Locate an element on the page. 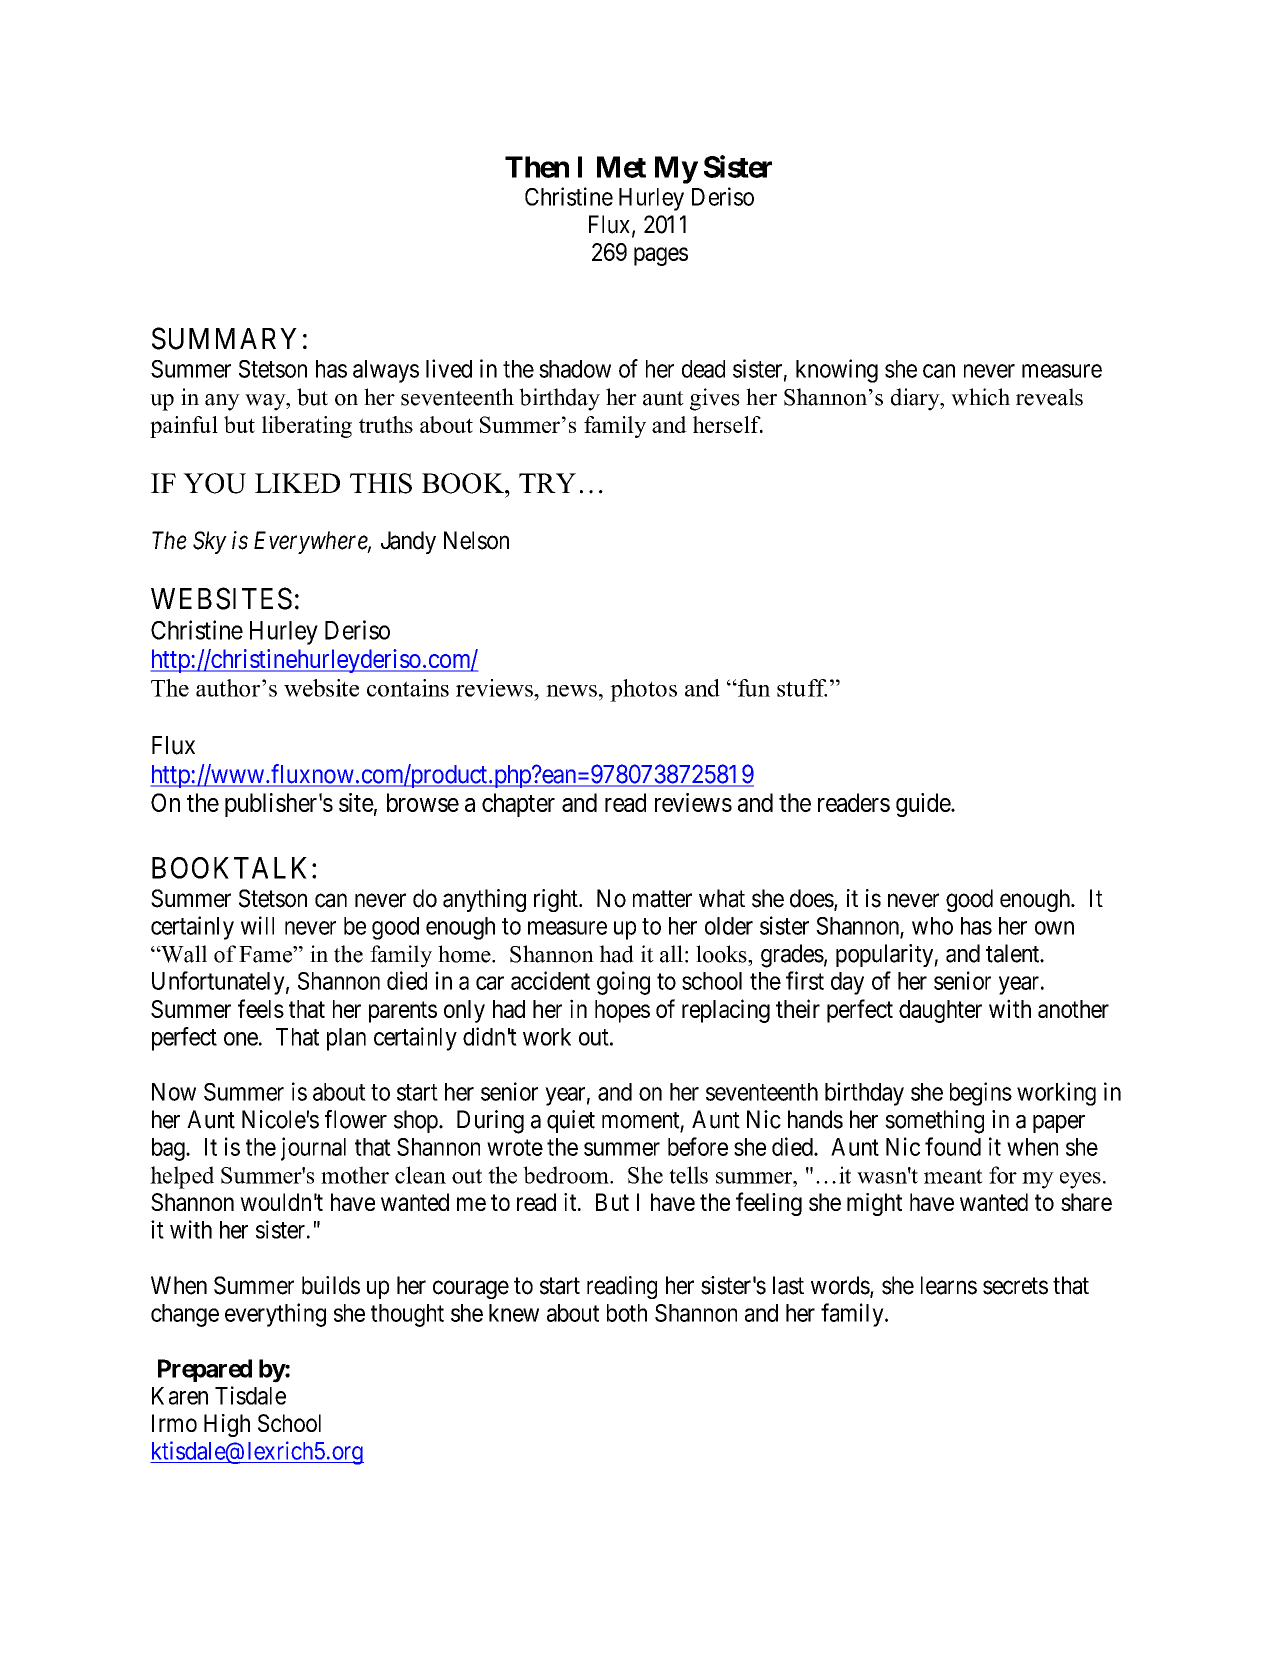  chapter is located at coordinates (518, 805).
